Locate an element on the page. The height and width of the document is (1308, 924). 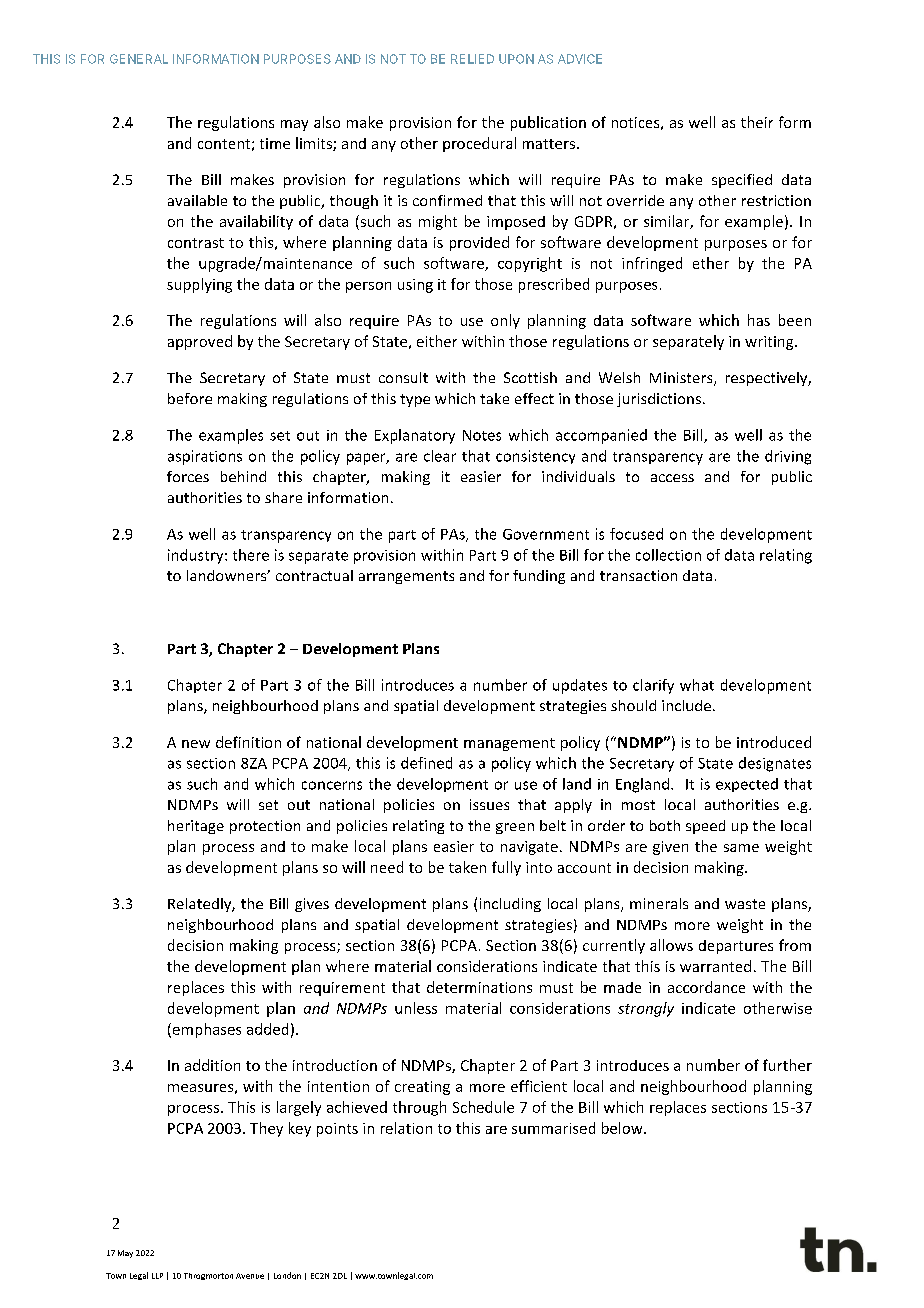
new is located at coordinates (196, 744).
